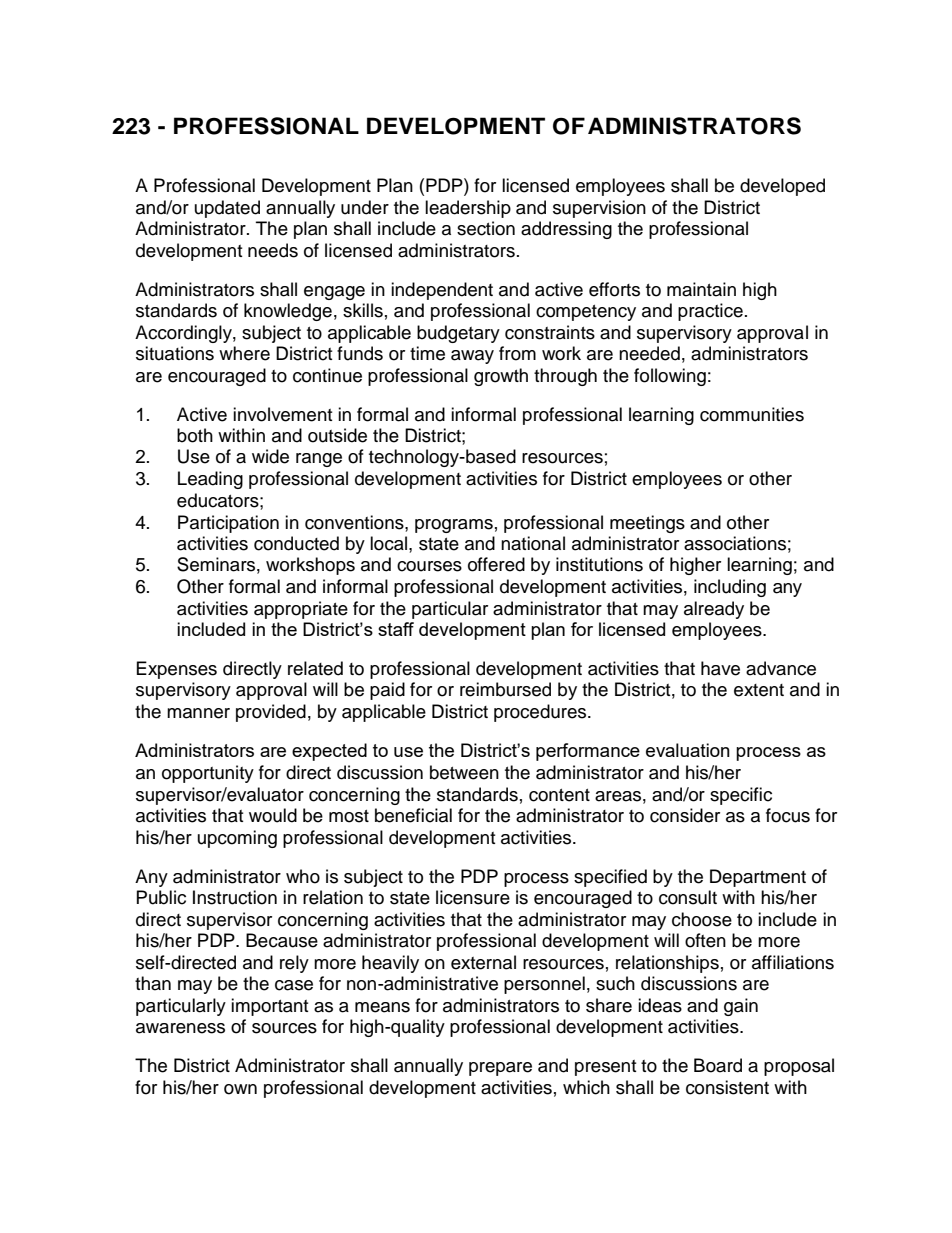  I want to click on prepare, so click(500, 1069).
